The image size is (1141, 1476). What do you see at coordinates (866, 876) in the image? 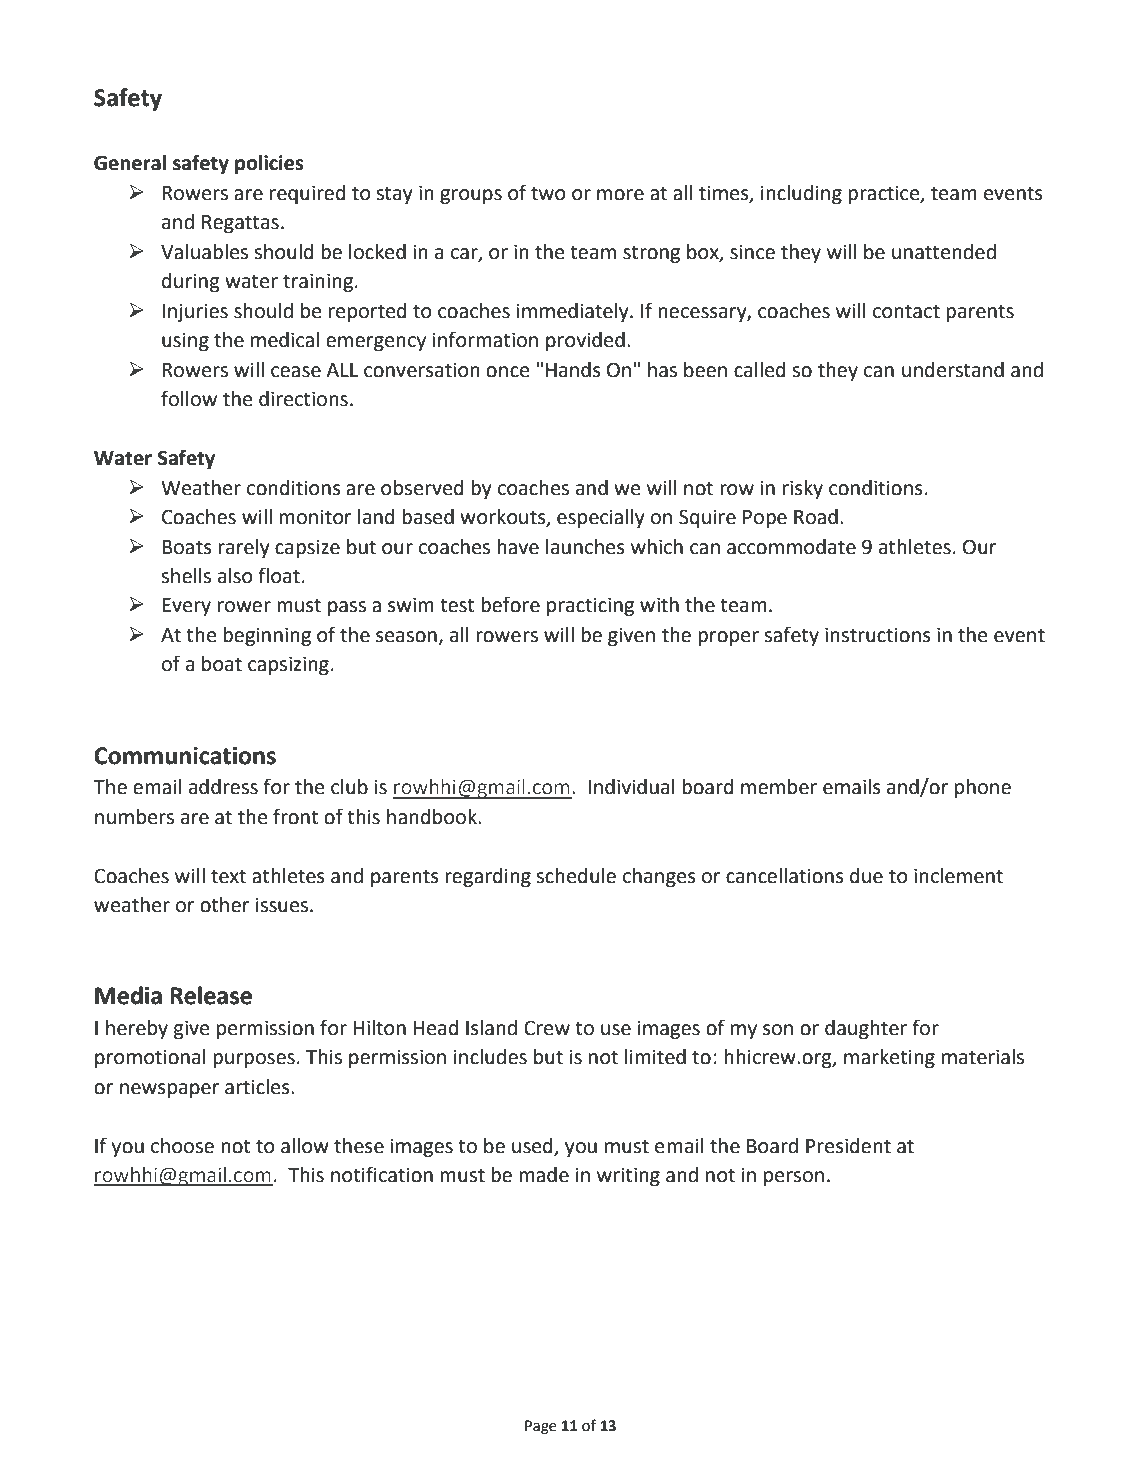
I see `due` at bounding box center [866, 876].
